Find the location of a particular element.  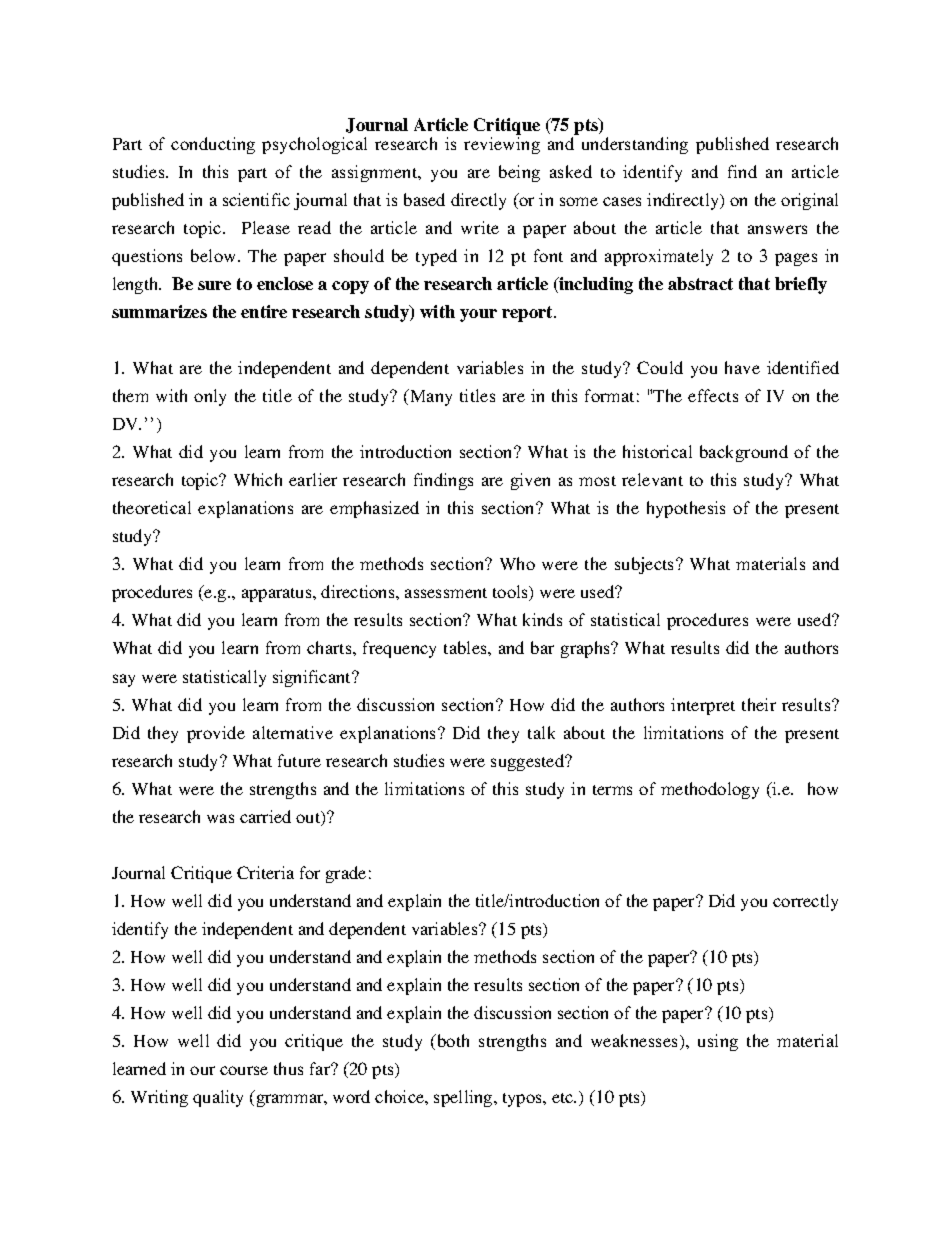

Which is located at coordinates (258, 479).
